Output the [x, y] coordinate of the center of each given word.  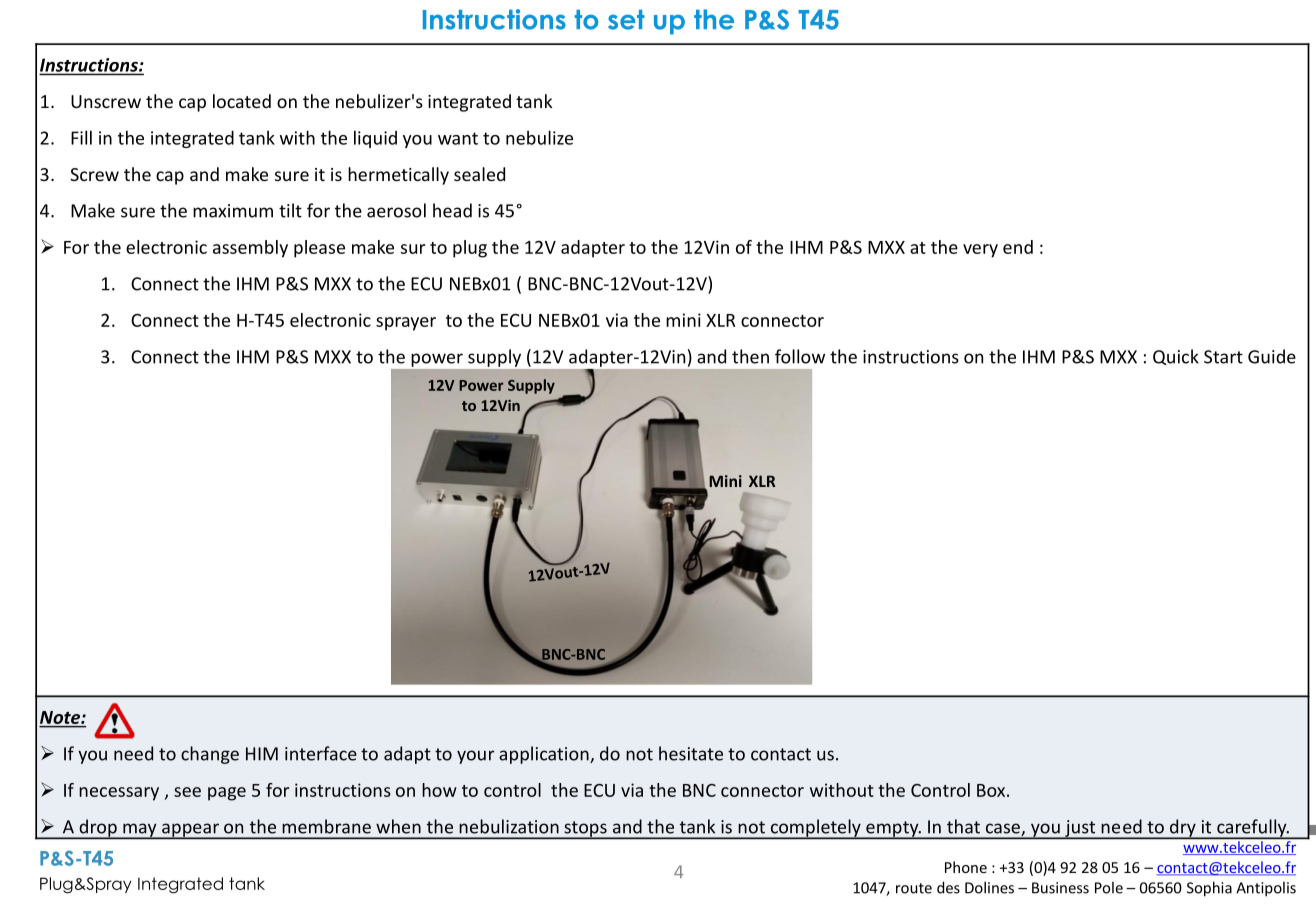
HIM [262, 754]
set [626, 20]
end [1018, 247]
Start [1223, 357]
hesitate [691, 753]
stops [585, 830]
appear [190, 831]
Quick [1176, 357]
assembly [250, 249]
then [750, 356]
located [242, 101]
